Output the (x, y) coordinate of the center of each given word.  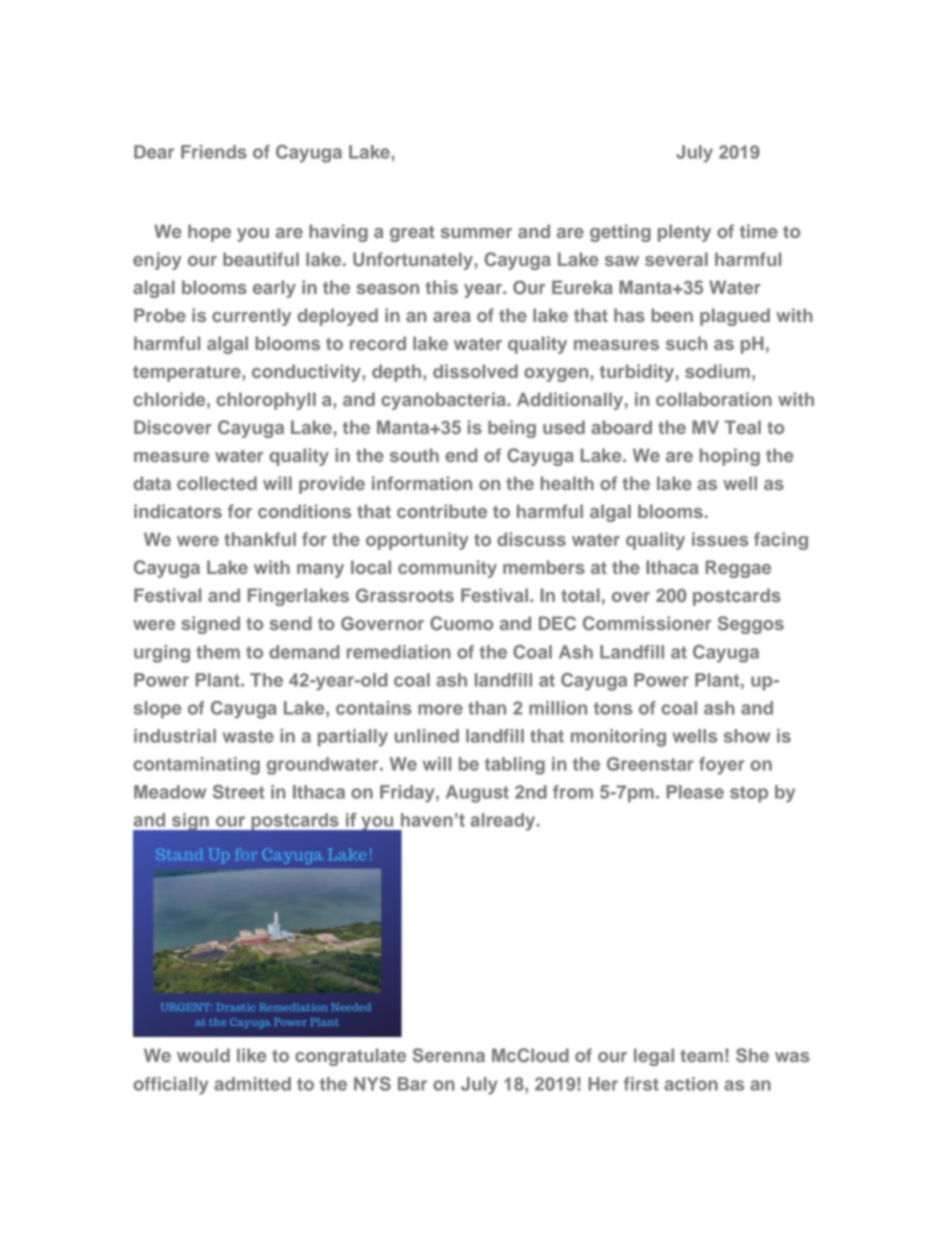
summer (476, 233)
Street (239, 792)
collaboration (714, 399)
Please (695, 792)
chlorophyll (266, 401)
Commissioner (647, 623)
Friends (214, 152)
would (203, 1055)
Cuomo (461, 623)
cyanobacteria (444, 401)
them (218, 652)
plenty (684, 233)
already (504, 822)
